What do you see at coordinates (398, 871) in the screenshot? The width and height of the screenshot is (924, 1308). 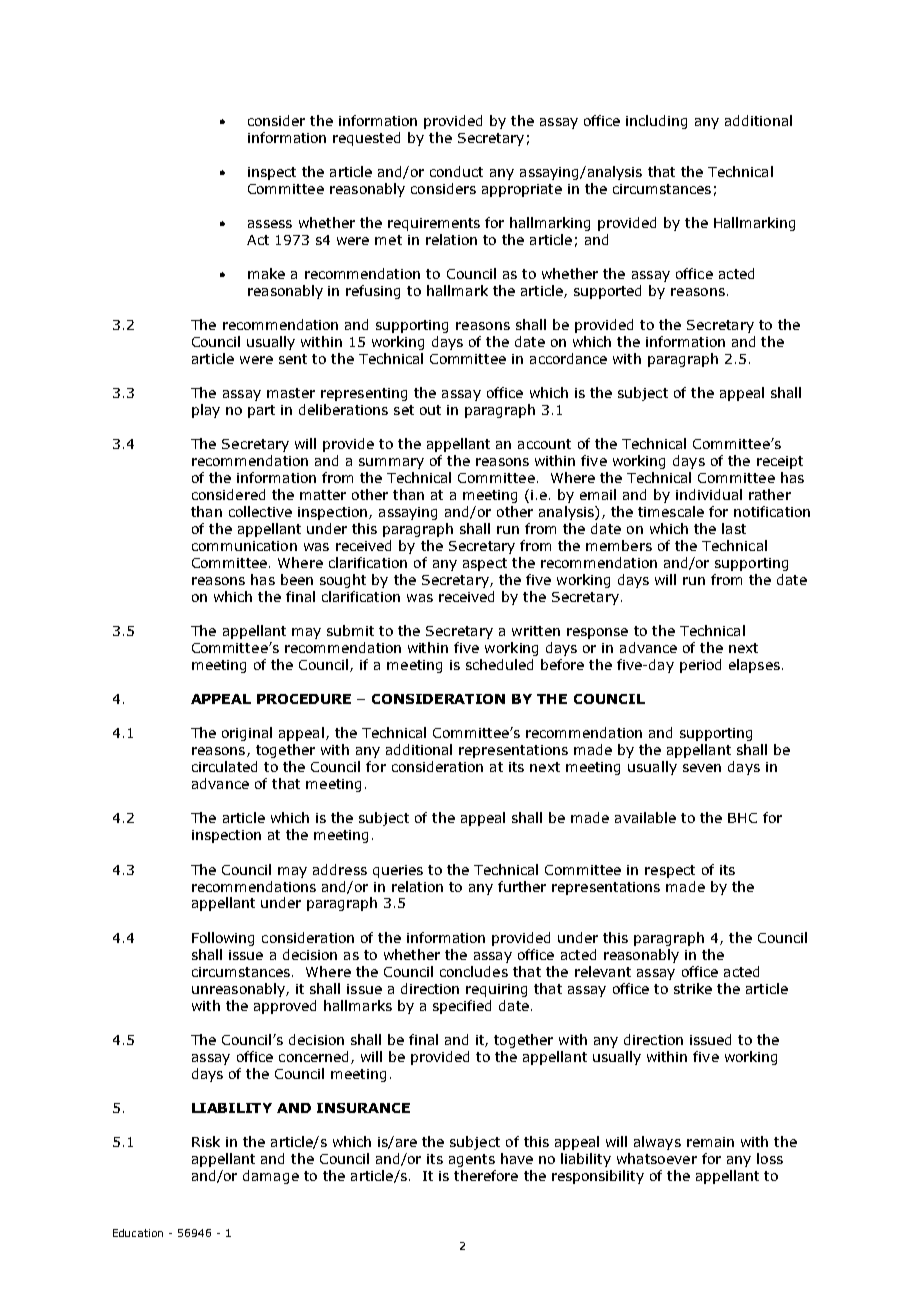 I see `queries` at bounding box center [398, 871].
